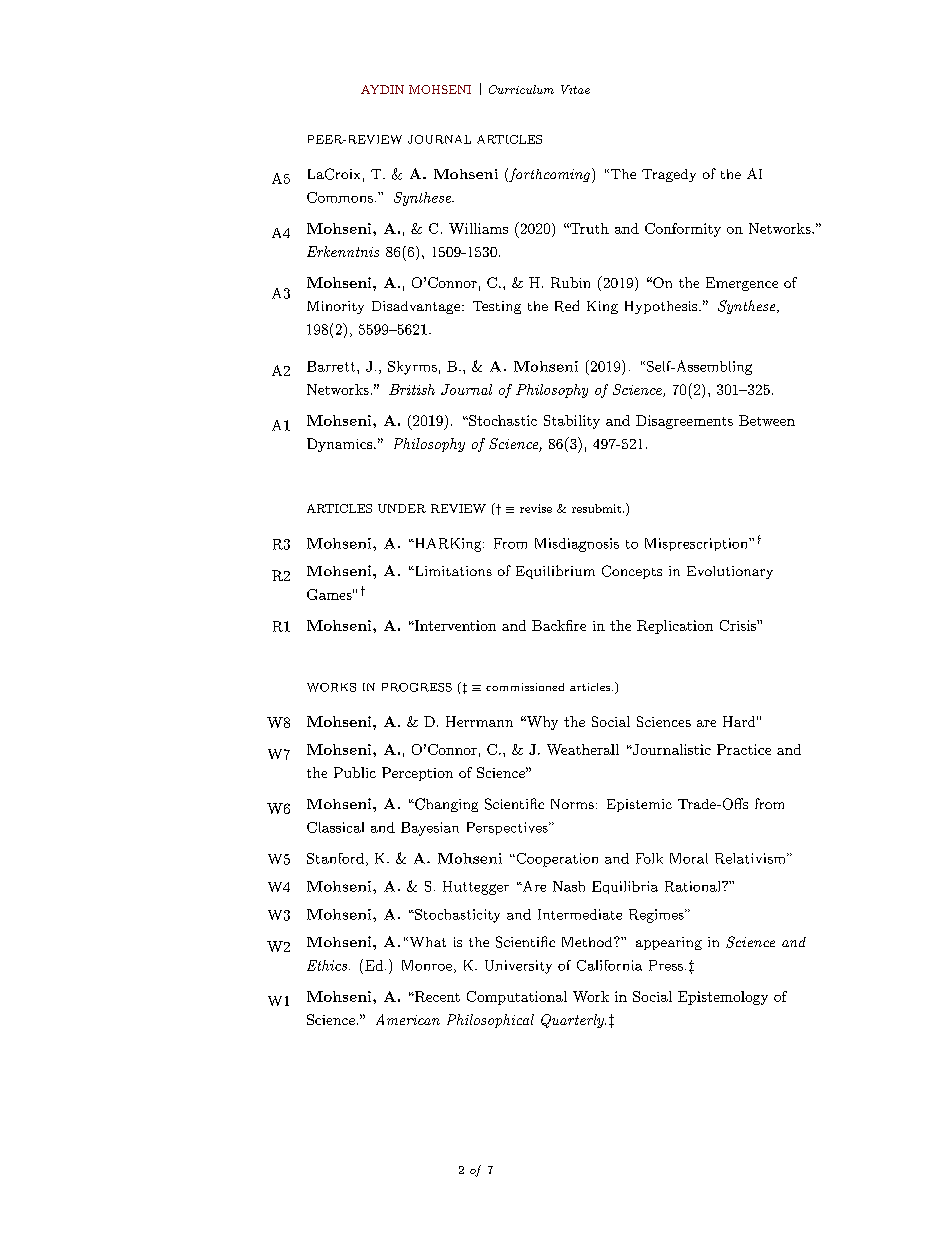 This image has height=1233, width=952. What do you see at coordinates (521, 89) in the image?
I see `Curriculum` at bounding box center [521, 89].
